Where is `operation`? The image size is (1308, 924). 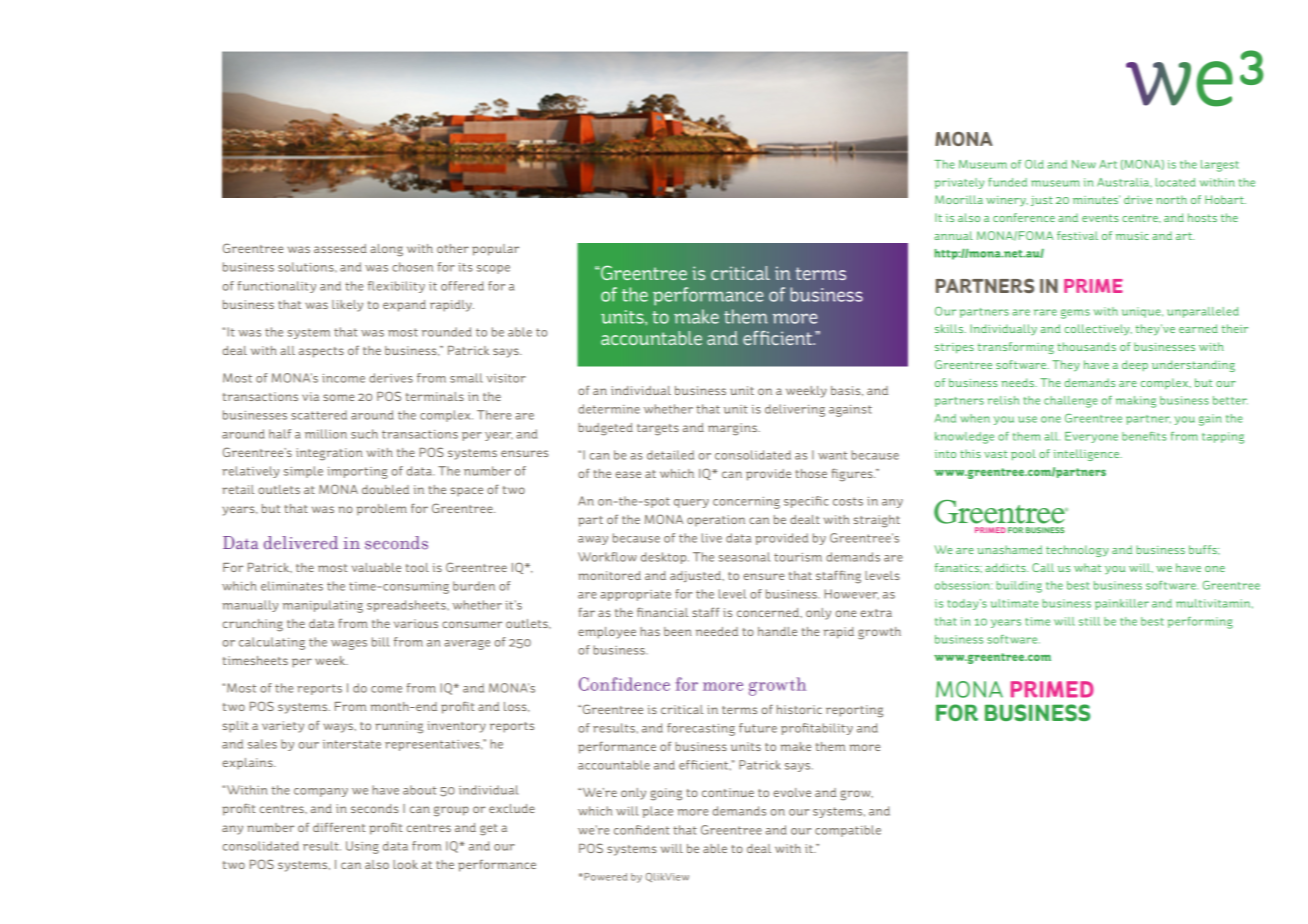 operation is located at coordinates (716, 520).
